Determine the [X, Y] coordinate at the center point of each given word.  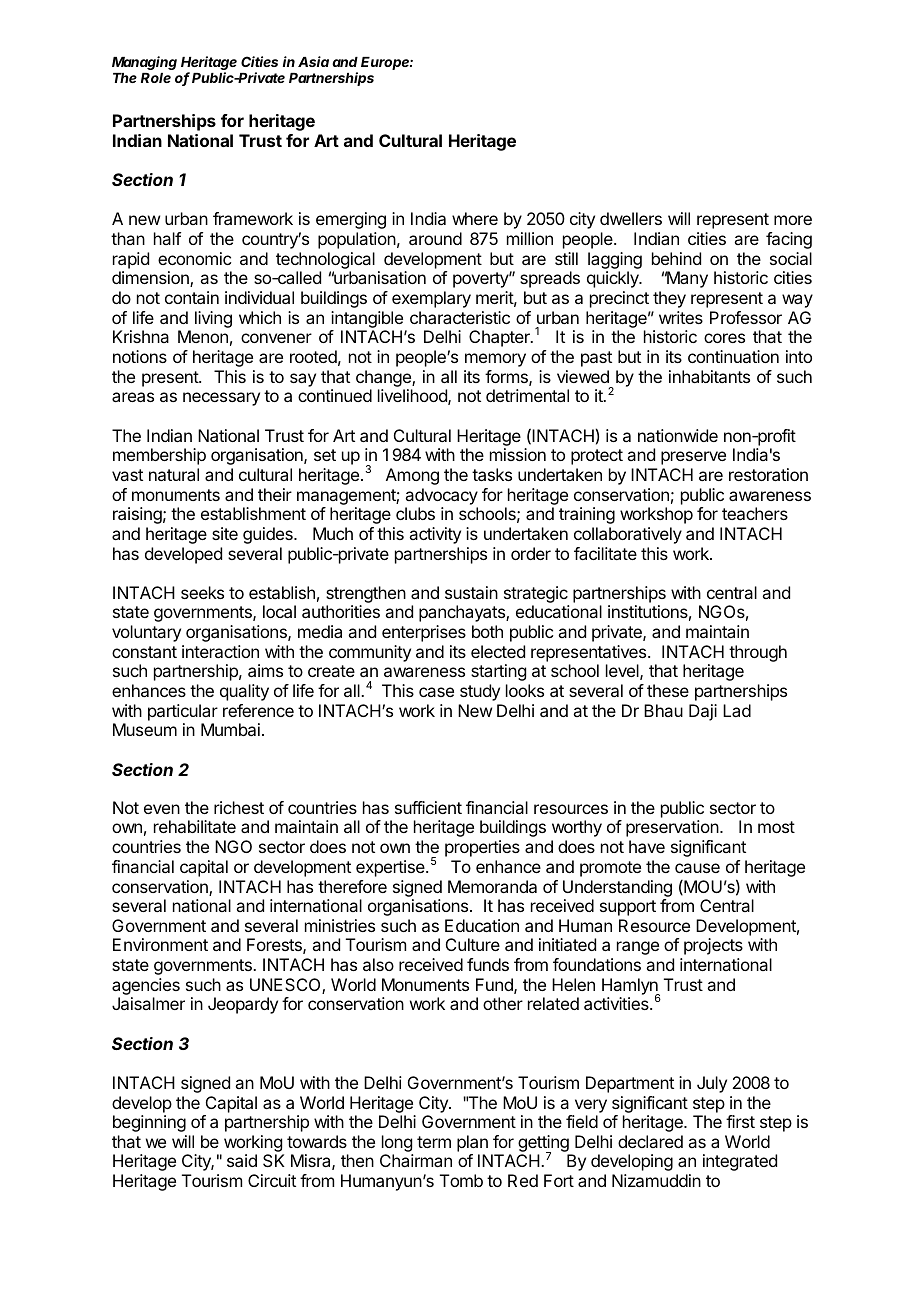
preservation [672, 828]
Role [156, 78]
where [475, 218]
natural [174, 474]
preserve [693, 458]
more [793, 220]
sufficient [428, 807]
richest [239, 807]
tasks [492, 474]
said [242, 1160]
